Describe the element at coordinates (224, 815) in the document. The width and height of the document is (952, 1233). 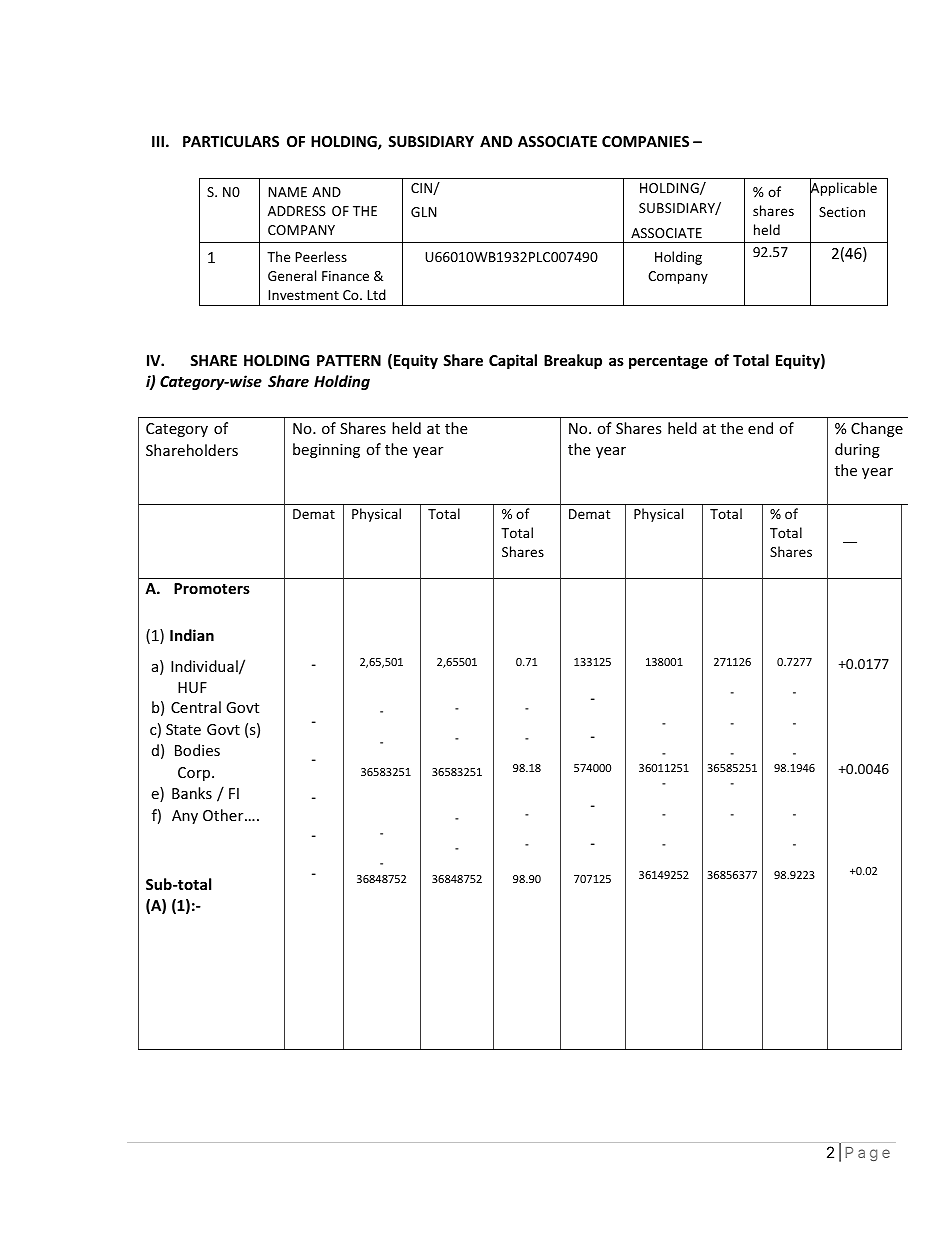
I see `Other` at that location.
